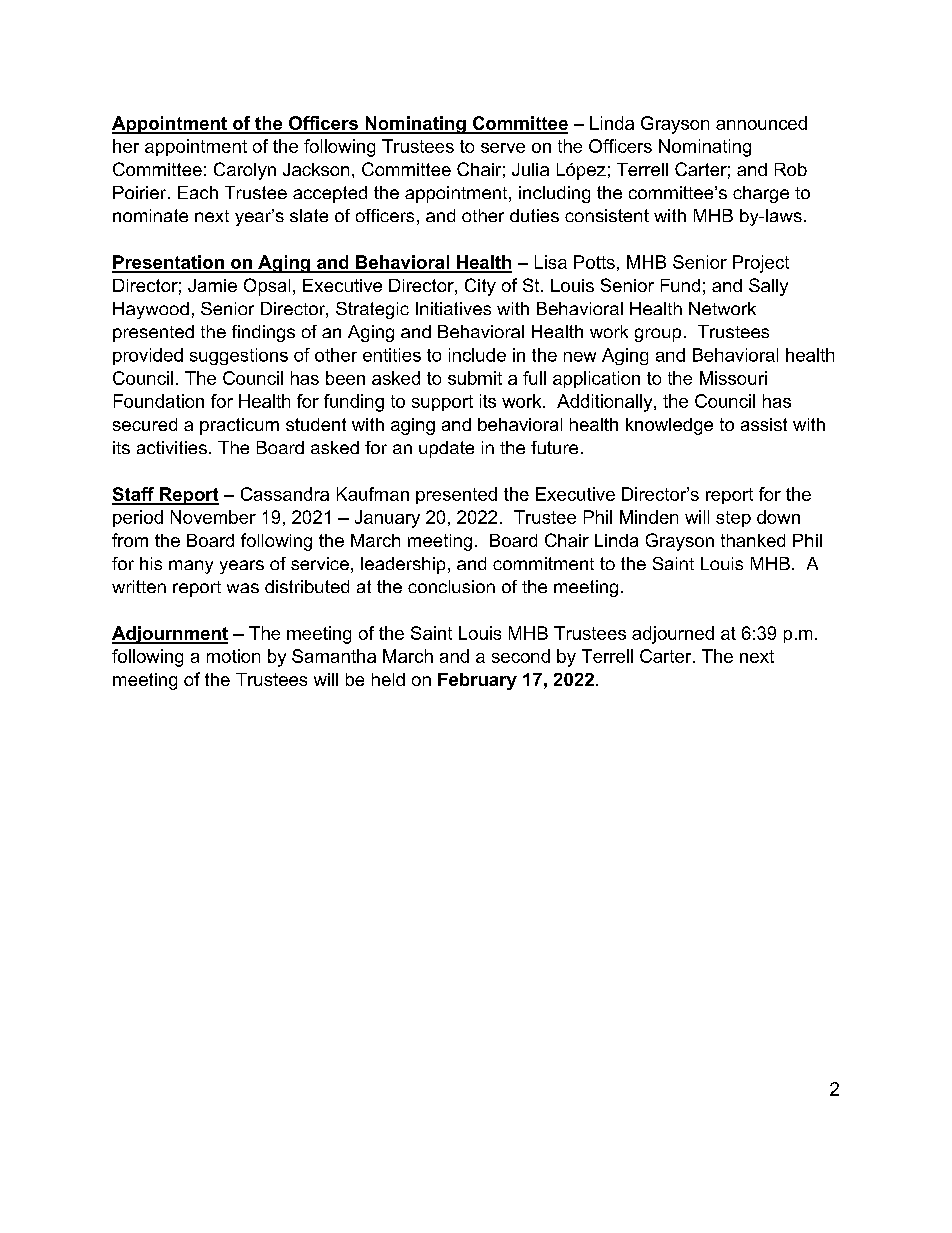 The height and width of the image is (1233, 952). Describe the element at coordinates (761, 264) in the image. I see `Project` at that location.
